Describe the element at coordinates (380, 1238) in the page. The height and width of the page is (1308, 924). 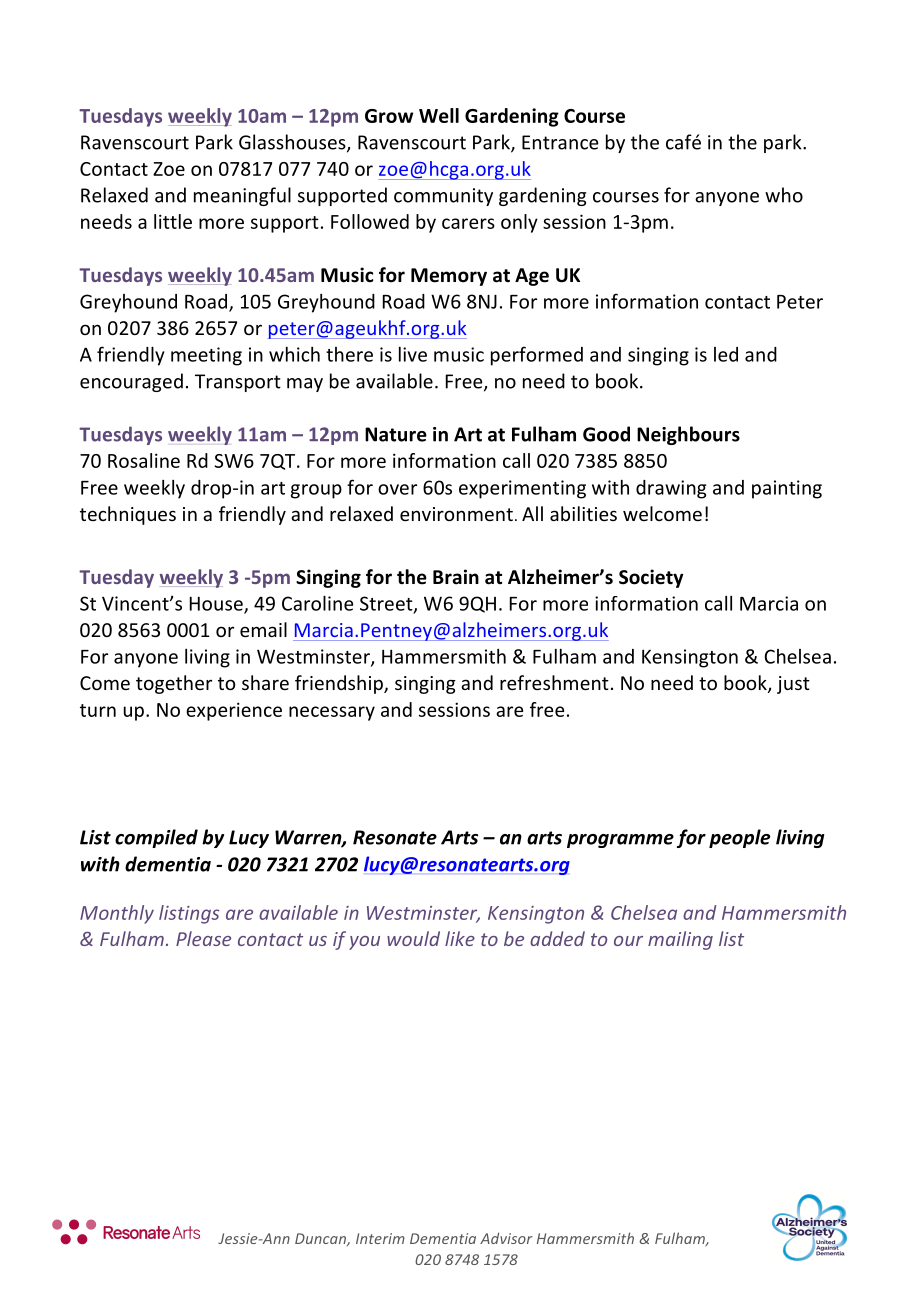
I see `Interim` at that location.
